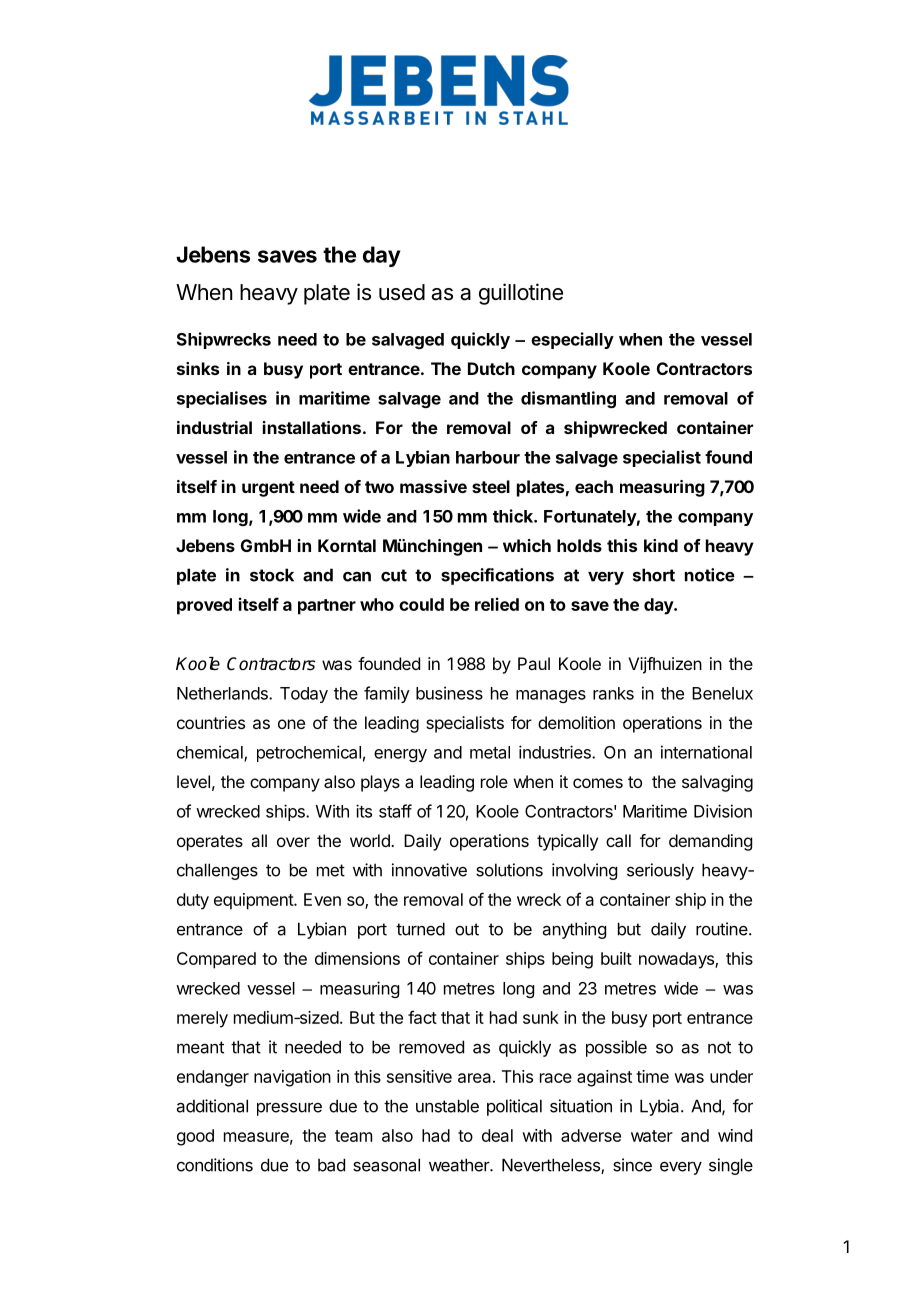 This document has height=1308, width=924. Describe the element at coordinates (677, 960) in the document. I see `nowadays` at that location.
